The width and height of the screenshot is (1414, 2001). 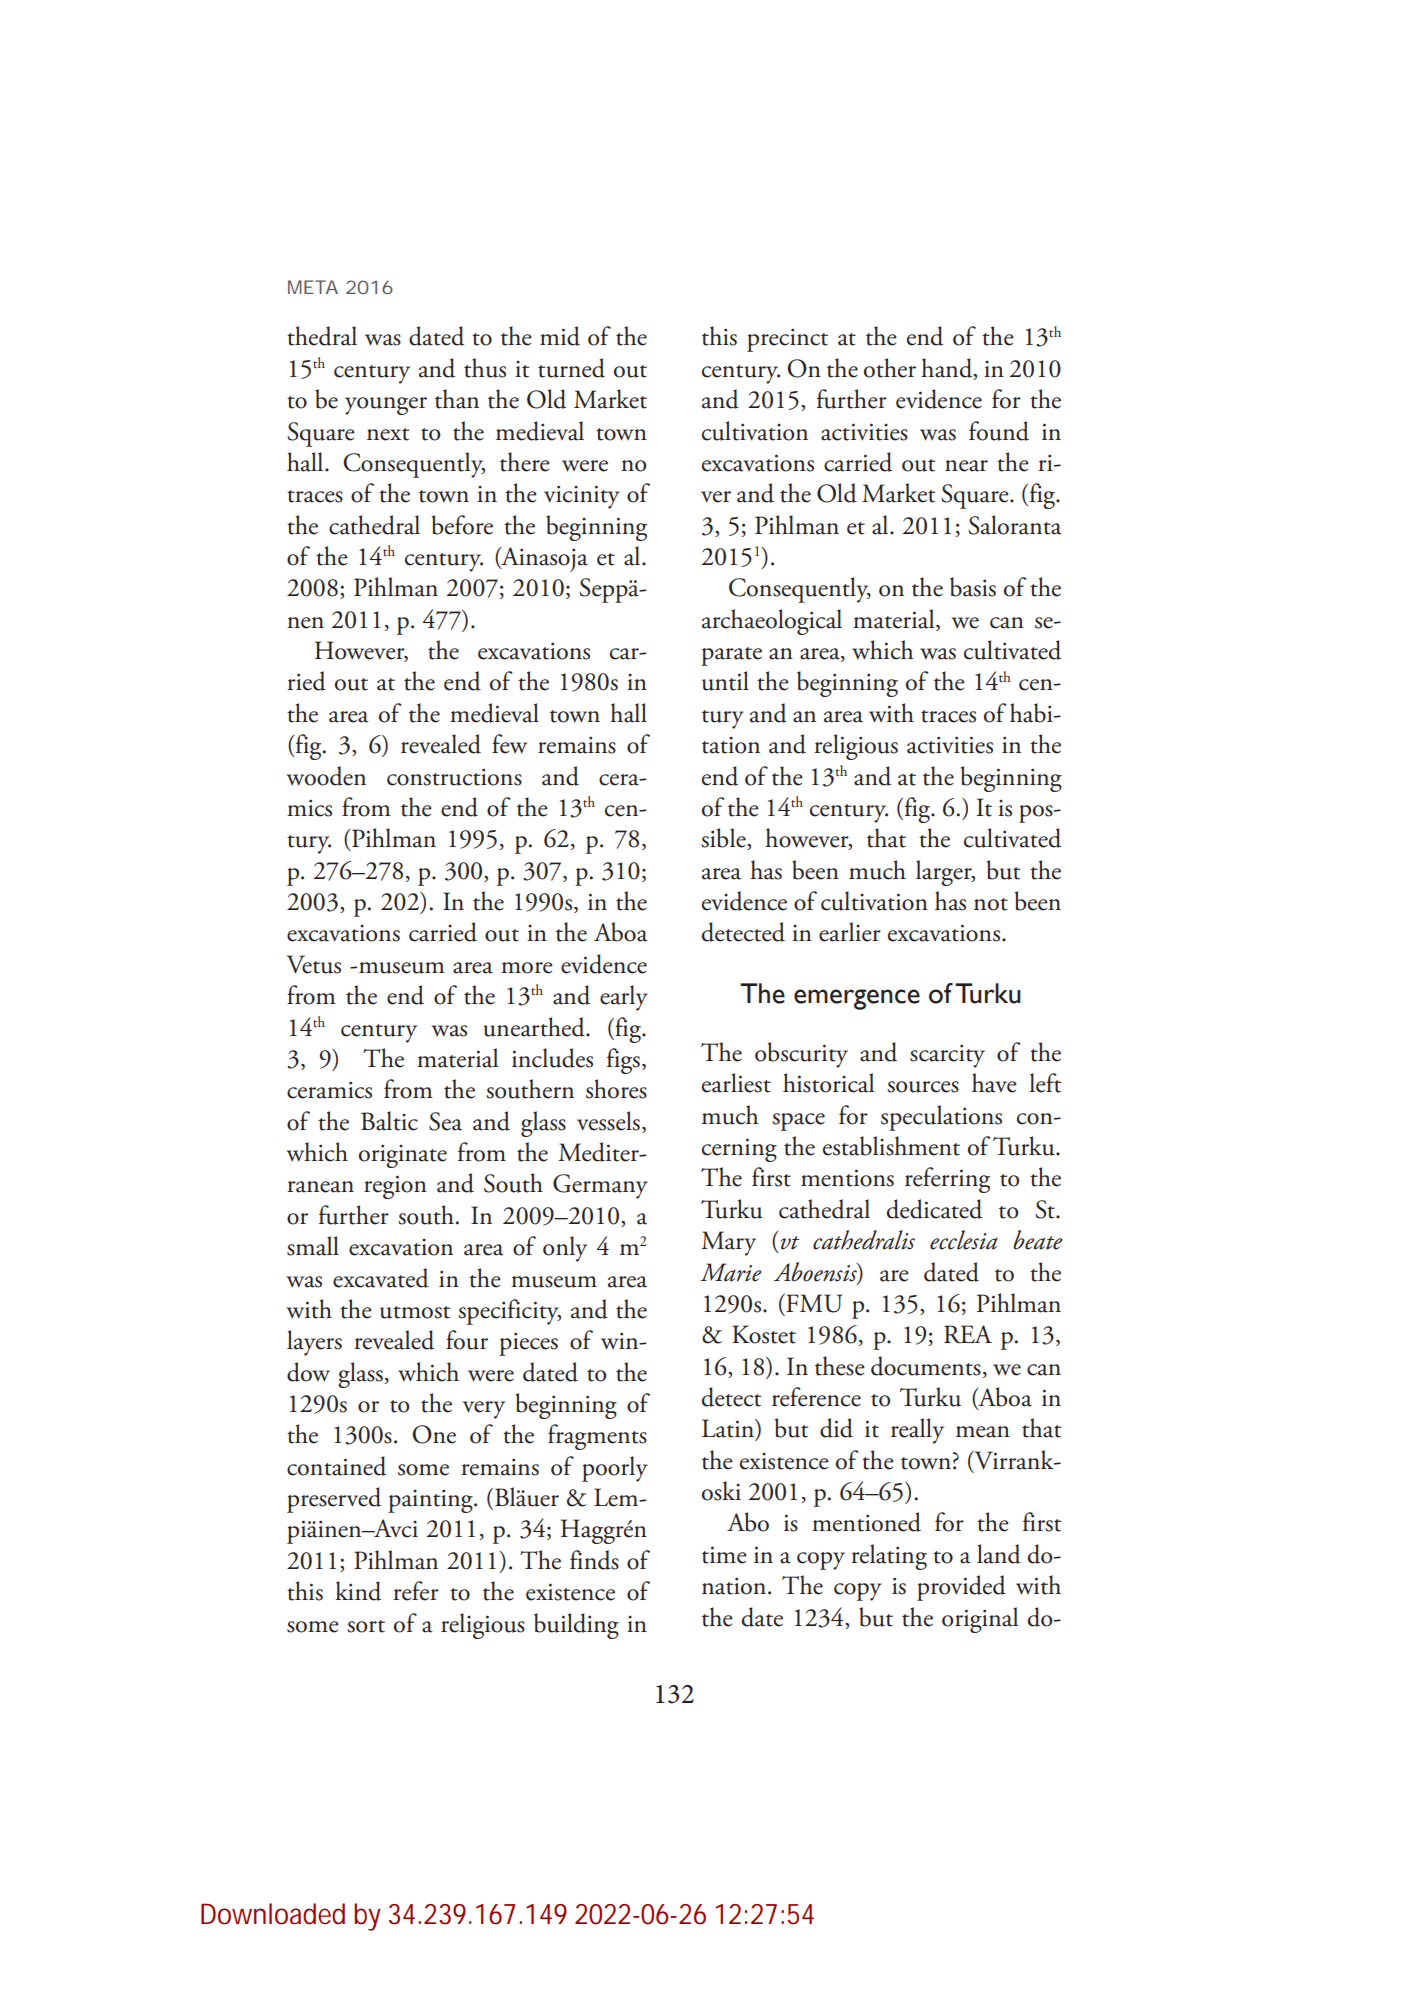 I want to click on originate, so click(x=403, y=1156).
